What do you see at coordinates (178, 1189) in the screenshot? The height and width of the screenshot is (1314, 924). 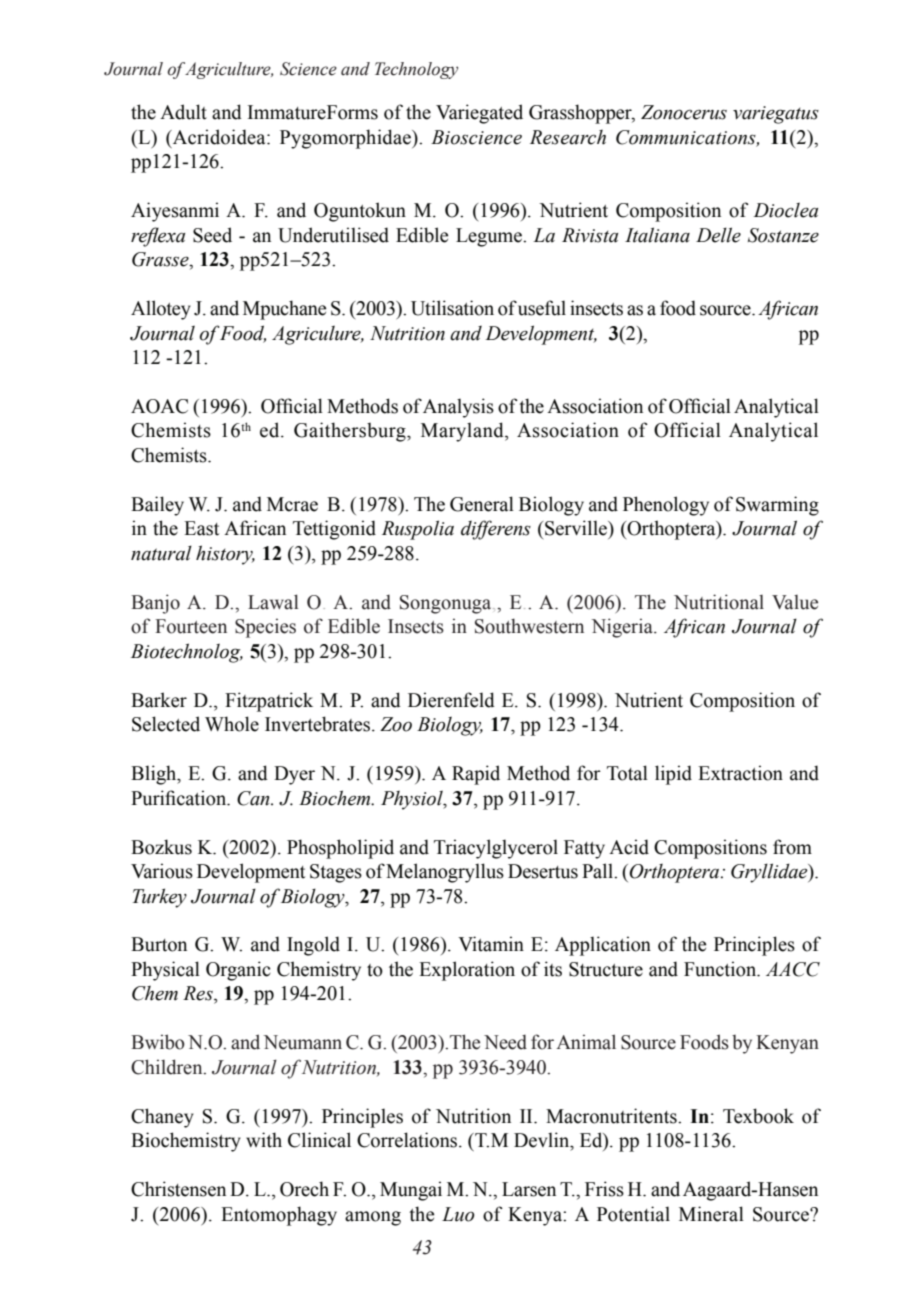 I see `Christensen` at bounding box center [178, 1189].
